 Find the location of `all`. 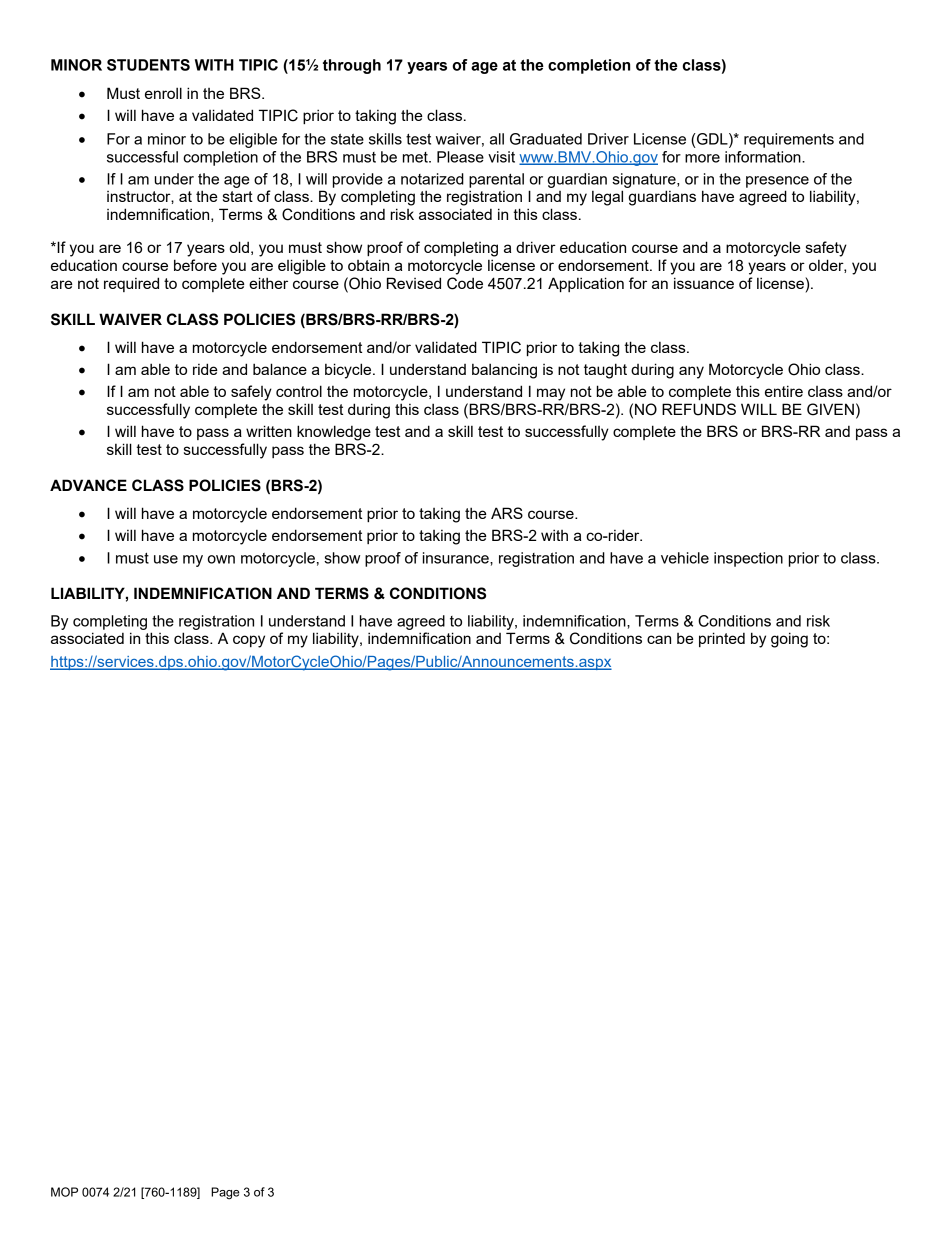

all is located at coordinates (497, 139).
